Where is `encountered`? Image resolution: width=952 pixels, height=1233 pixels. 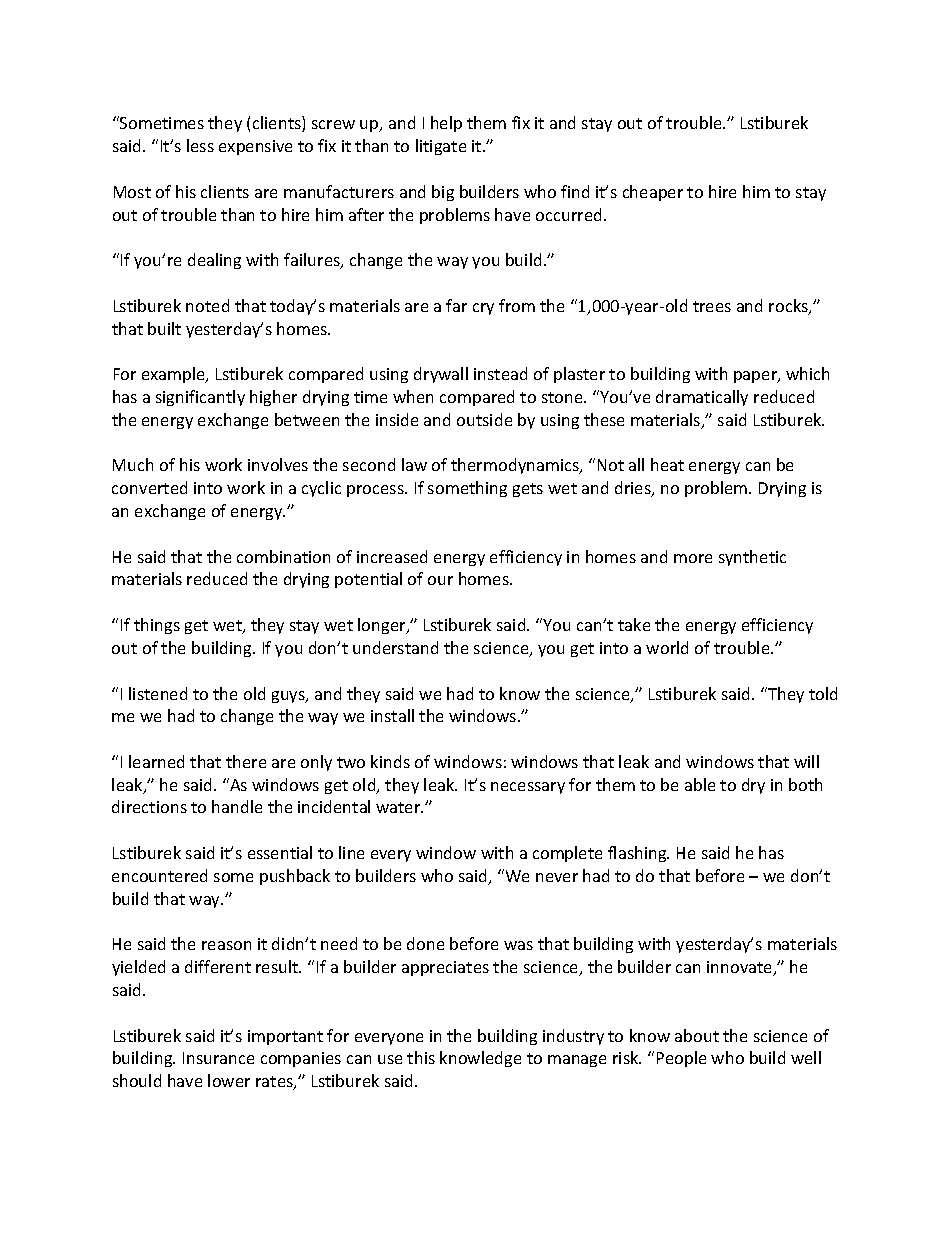
encountered is located at coordinates (159, 875).
